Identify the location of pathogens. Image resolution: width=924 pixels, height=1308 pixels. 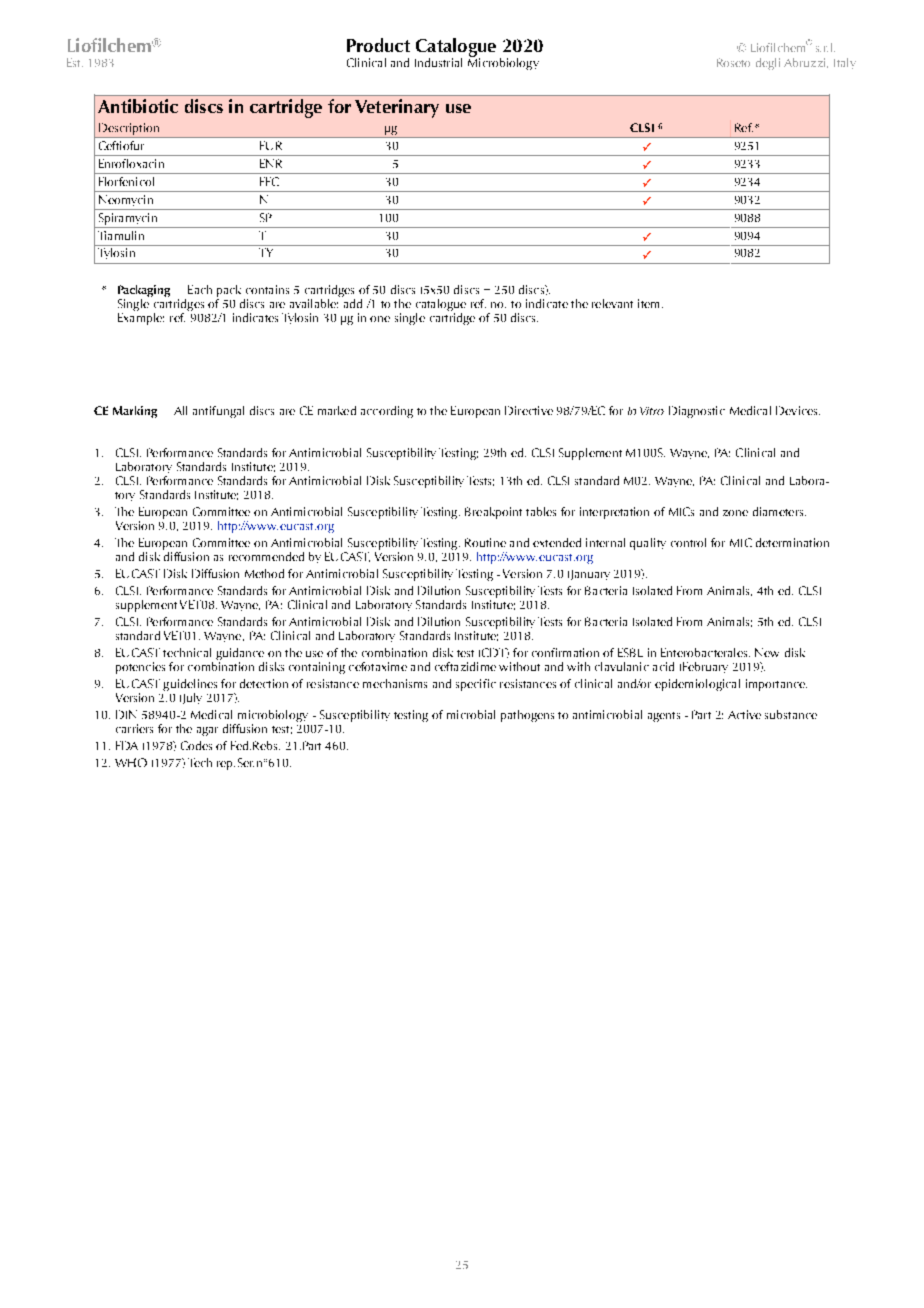
(527, 716).
